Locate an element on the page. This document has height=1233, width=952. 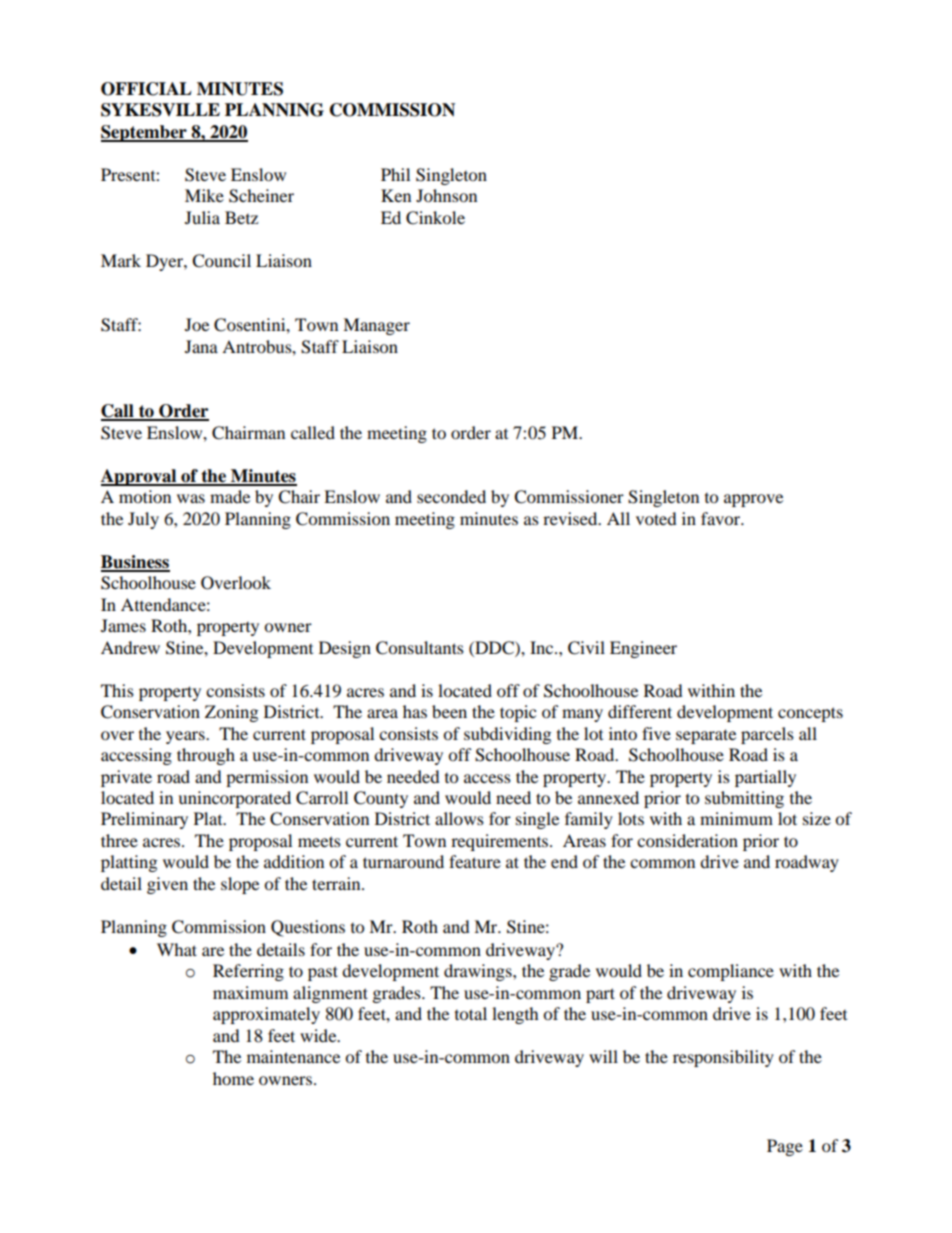
home is located at coordinates (233, 1078).
